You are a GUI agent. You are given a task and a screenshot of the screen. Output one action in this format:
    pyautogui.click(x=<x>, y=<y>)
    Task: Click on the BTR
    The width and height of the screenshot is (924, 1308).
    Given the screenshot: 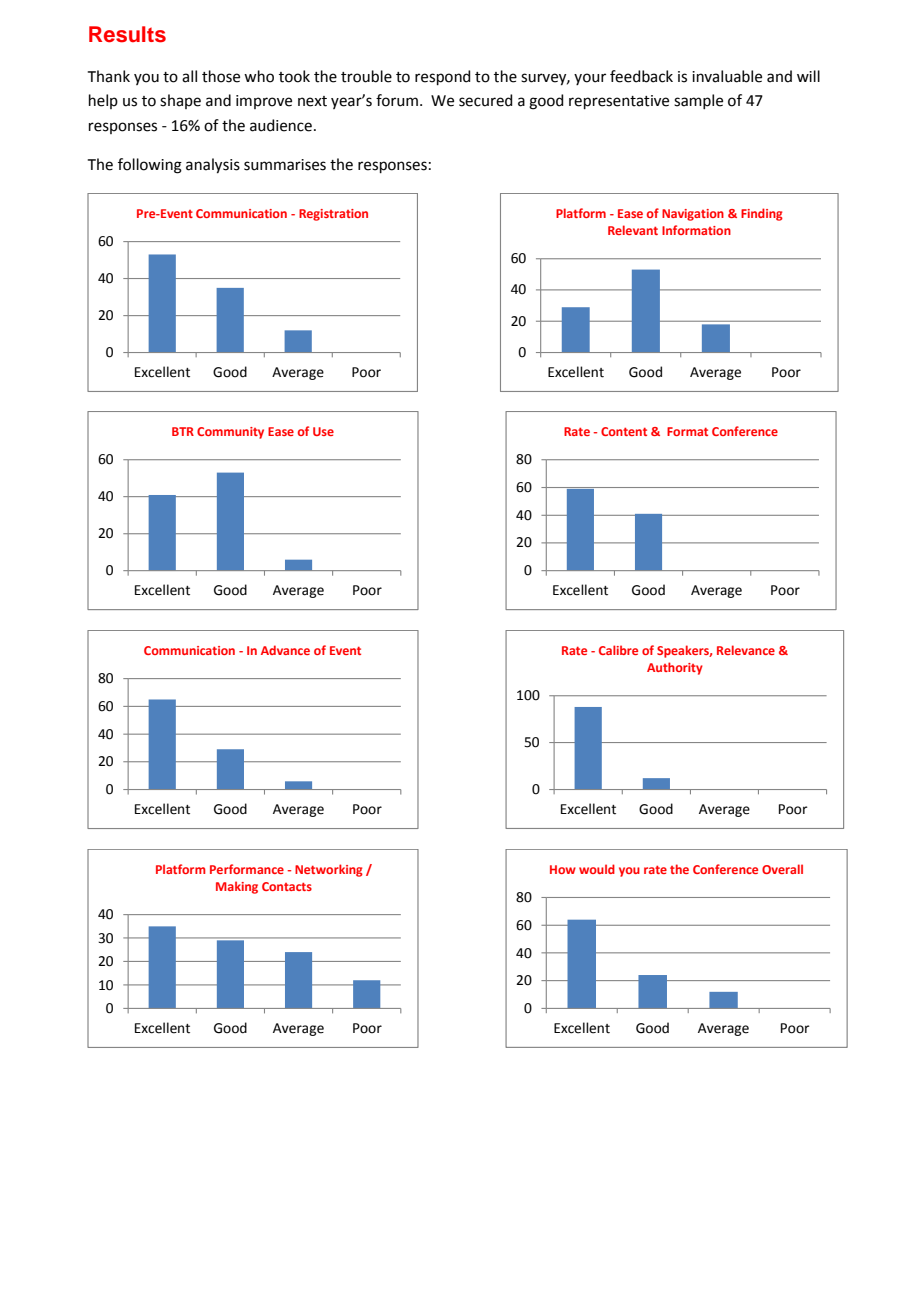 What is the action you would take?
    pyautogui.click(x=183, y=431)
